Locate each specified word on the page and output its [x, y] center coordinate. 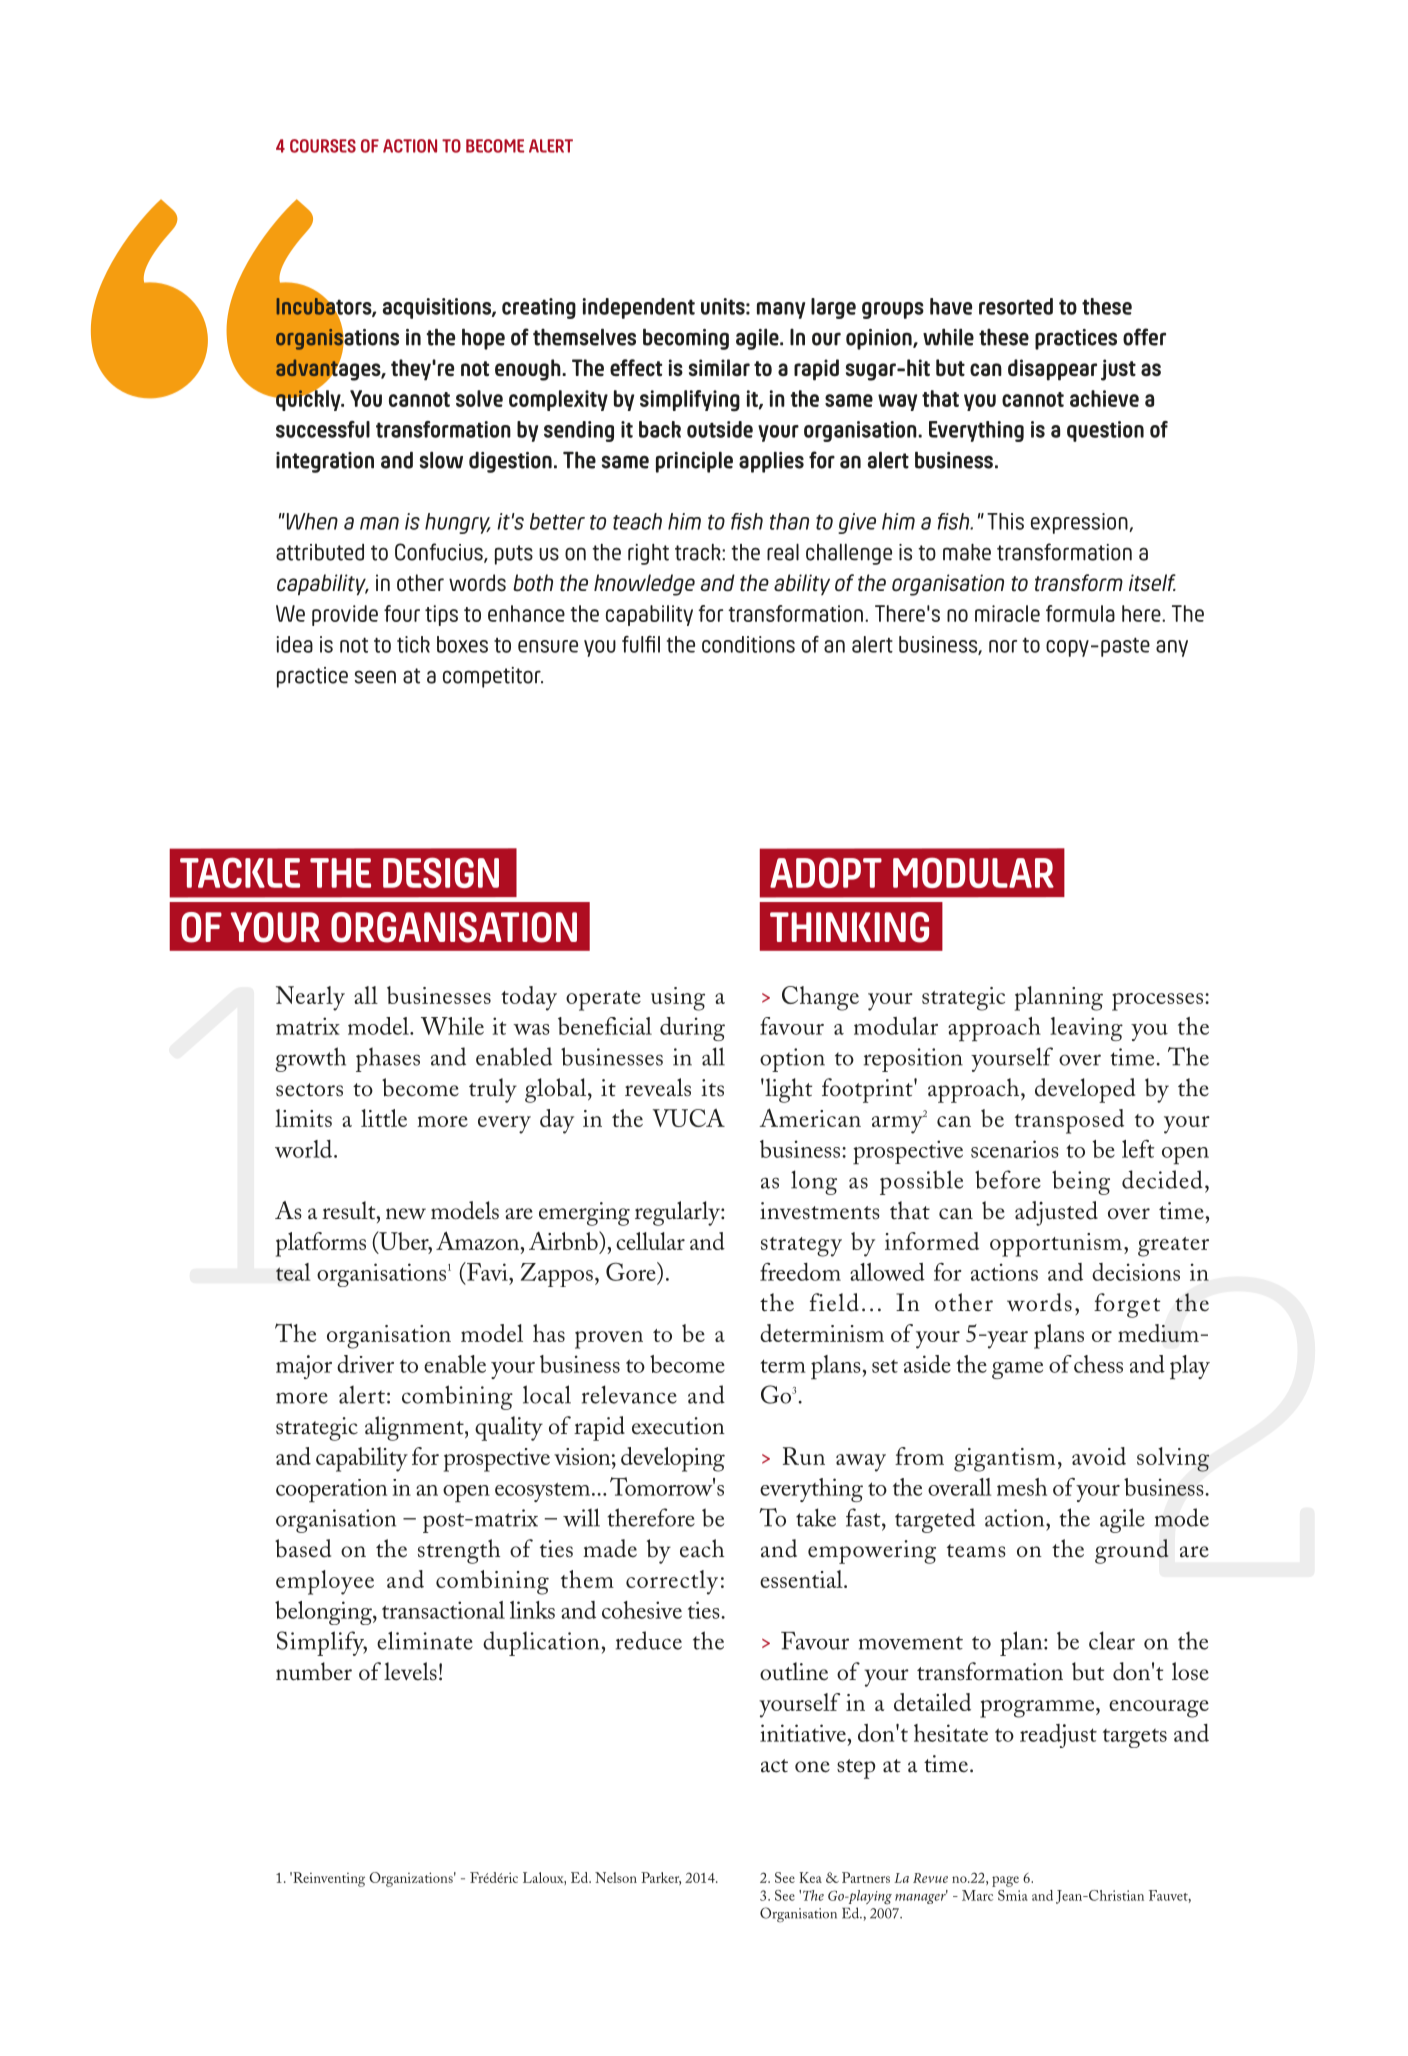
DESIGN [441, 872]
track [699, 552]
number [314, 1671]
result [350, 1210]
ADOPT [826, 872]
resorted [1016, 306]
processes [1157, 1002]
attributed [320, 552]
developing [673, 1459]
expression [1080, 523]
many [781, 310]
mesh [1022, 1487]
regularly [678, 1213]
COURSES [323, 146]
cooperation [331, 1491]
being [1081, 1182]
